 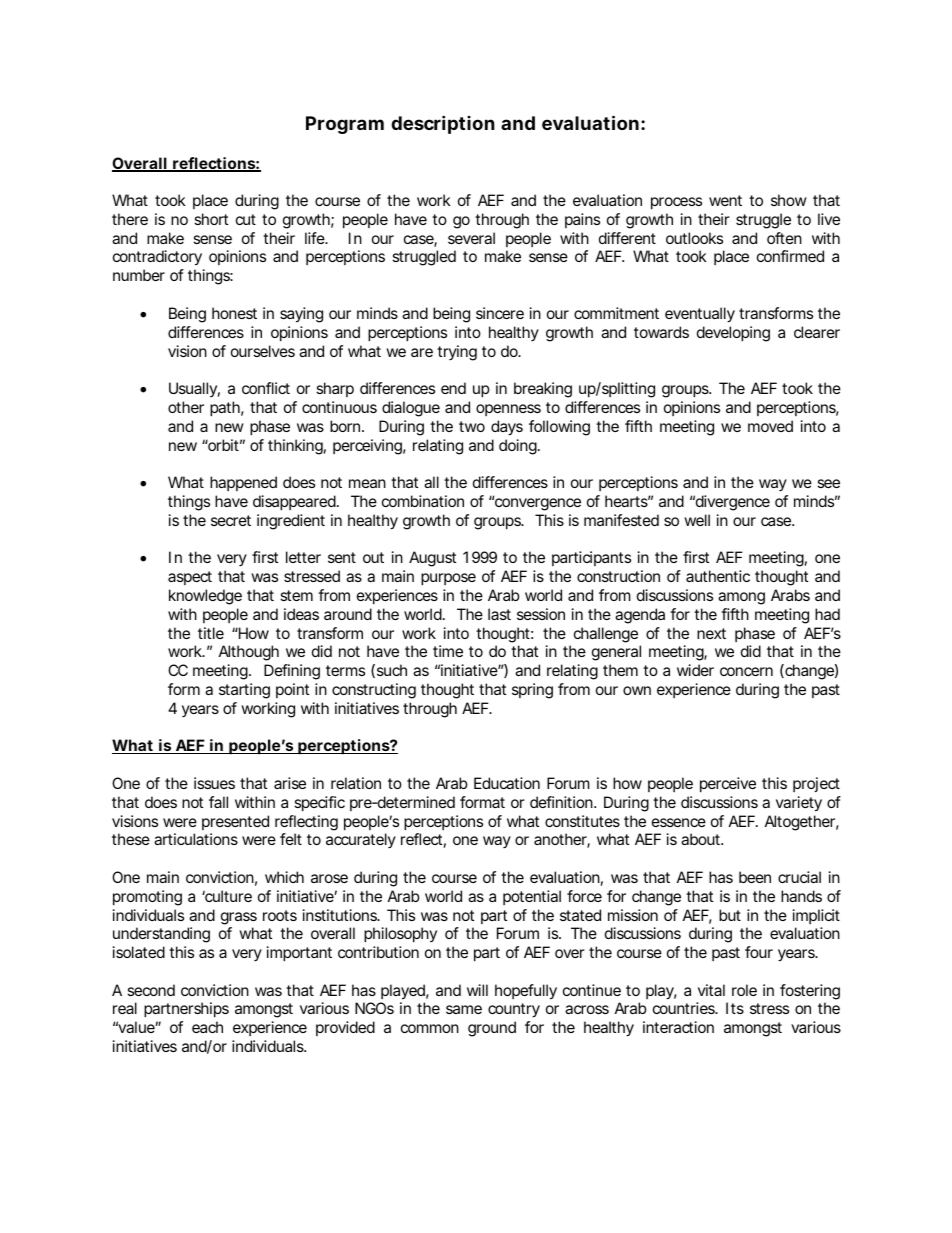 What do you see at coordinates (448, 579) in the screenshot?
I see `purpose` at bounding box center [448, 579].
